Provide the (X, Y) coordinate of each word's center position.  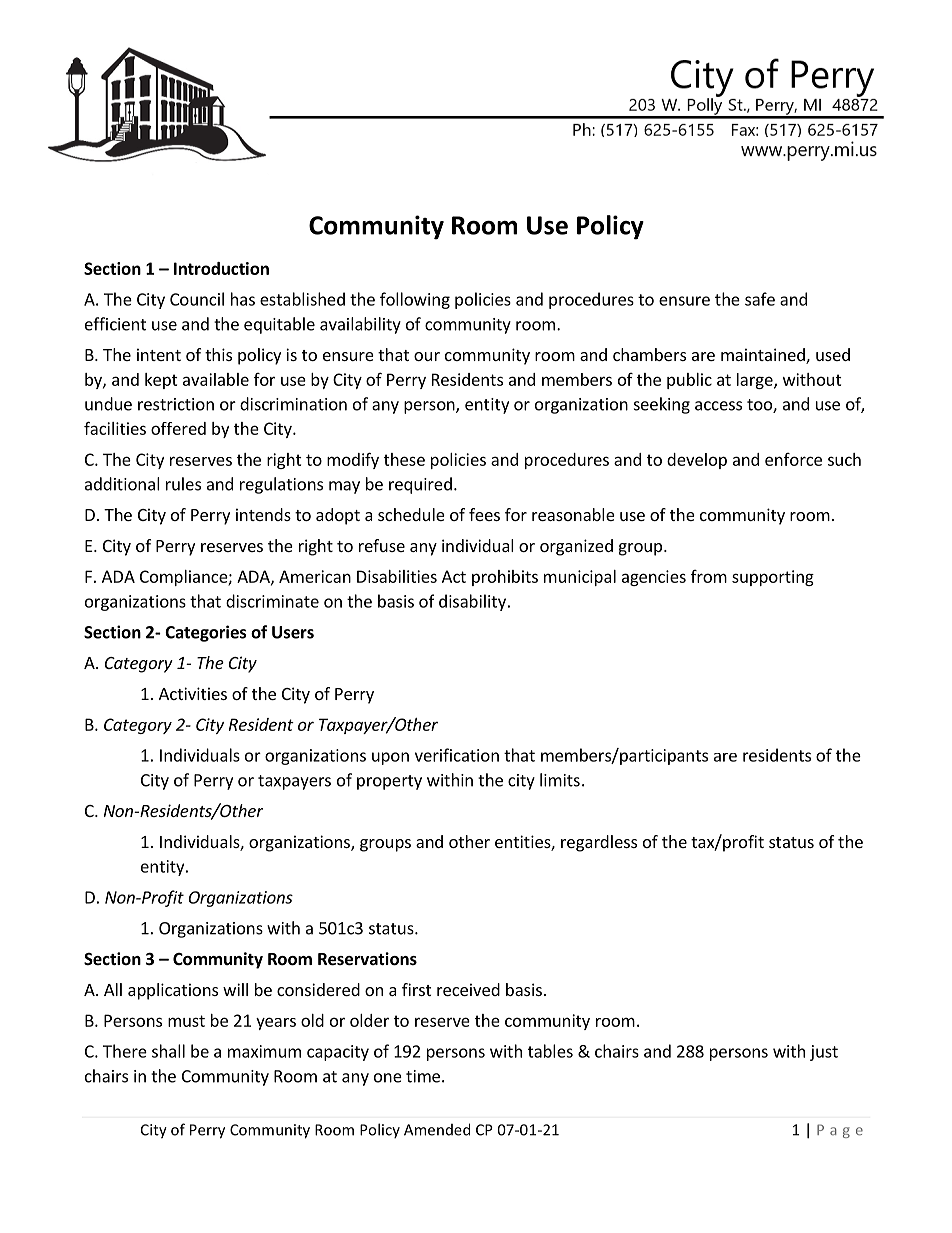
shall (168, 1051)
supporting (773, 578)
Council (197, 299)
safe (760, 299)
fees (484, 514)
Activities (193, 693)
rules (183, 484)
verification (457, 755)
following (415, 300)
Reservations (367, 959)
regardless (599, 843)
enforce (793, 459)
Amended (437, 1129)
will (235, 989)
